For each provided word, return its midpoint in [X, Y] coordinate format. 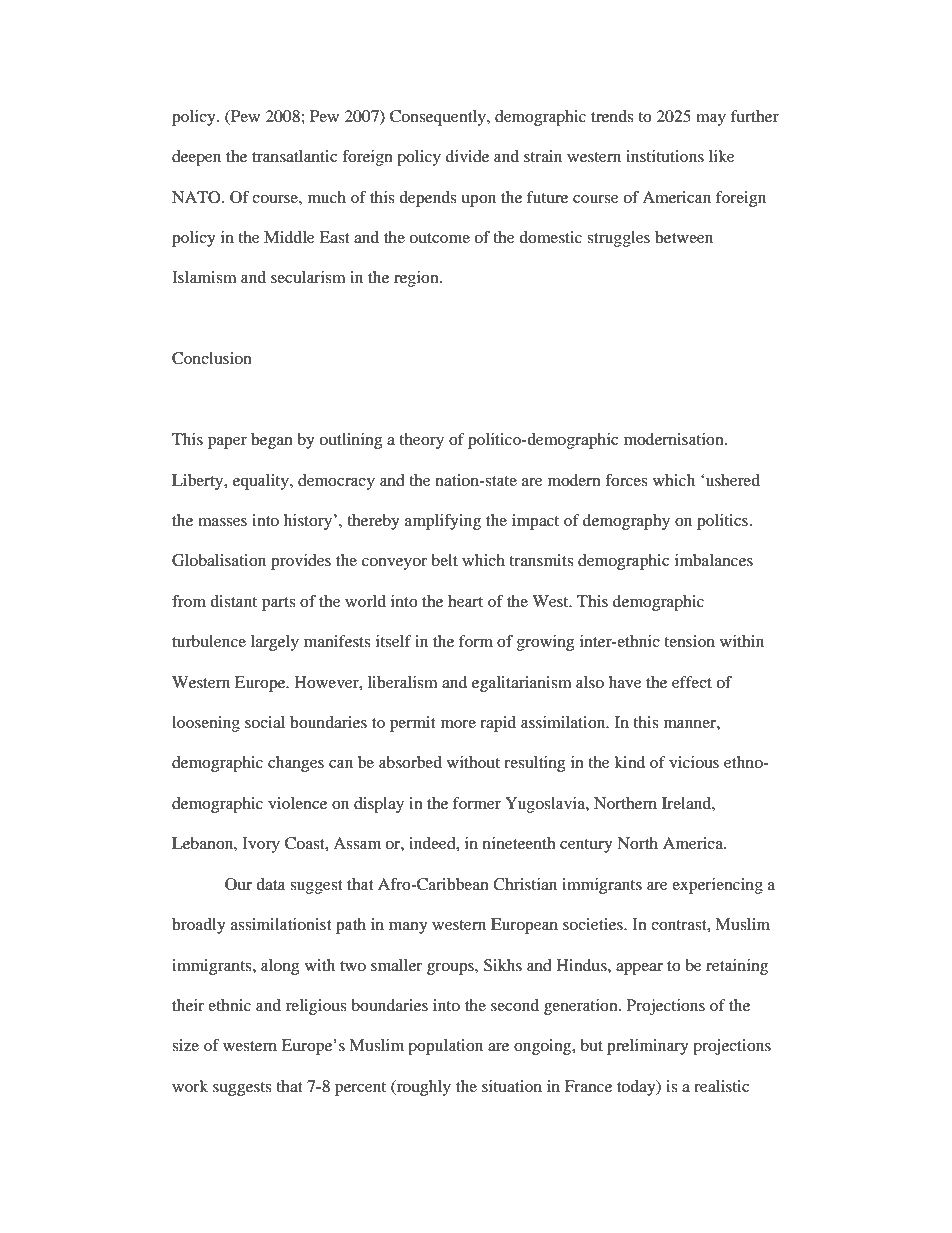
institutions [665, 156]
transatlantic [294, 156]
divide [467, 156]
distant [233, 601]
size [185, 1045]
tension [689, 641]
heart [465, 601]
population [445, 1047]
